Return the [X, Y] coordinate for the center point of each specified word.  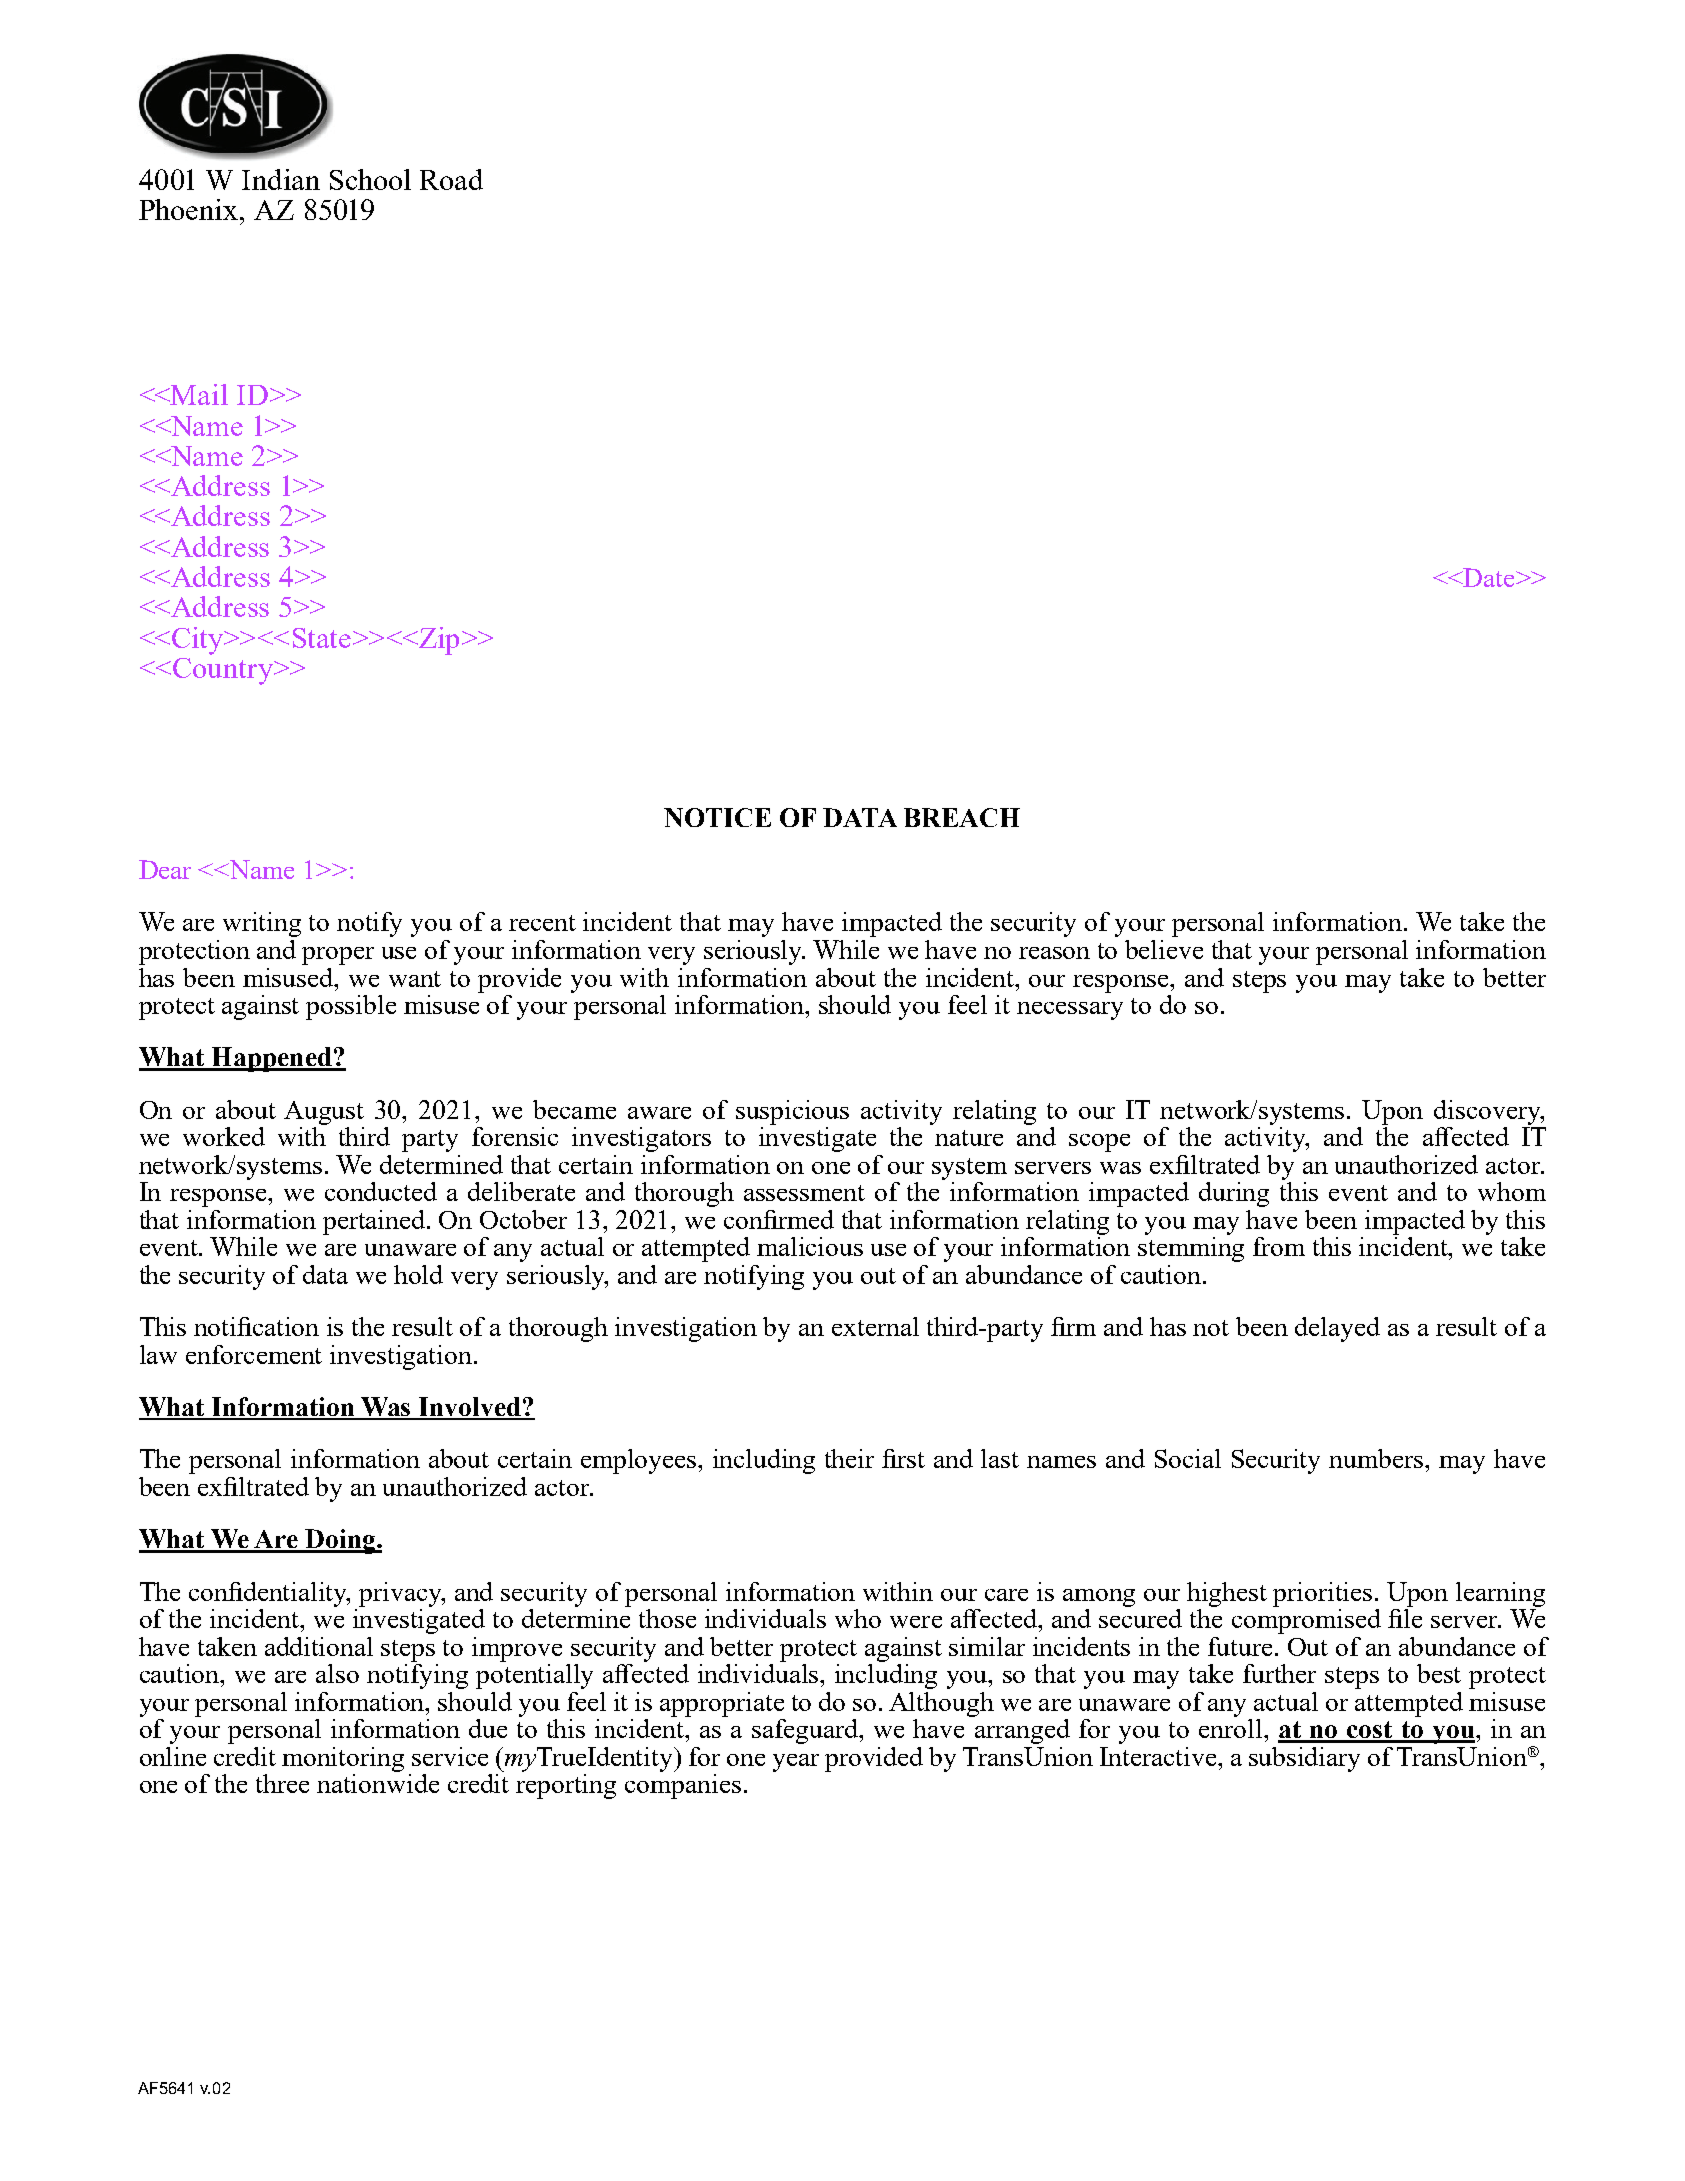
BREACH [962, 817]
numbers [1377, 1458]
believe [1164, 949]
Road [451, 179]
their [849, 1458]
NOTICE [717, 817]
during [1234, 1194]
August [324, 1113]
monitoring [343, 1759]
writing [262, 924]
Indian [281, 179]
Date [1489, 577]
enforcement [254, 1354]
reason [1054, 953]
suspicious [792, 1112]
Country [224, 671]
